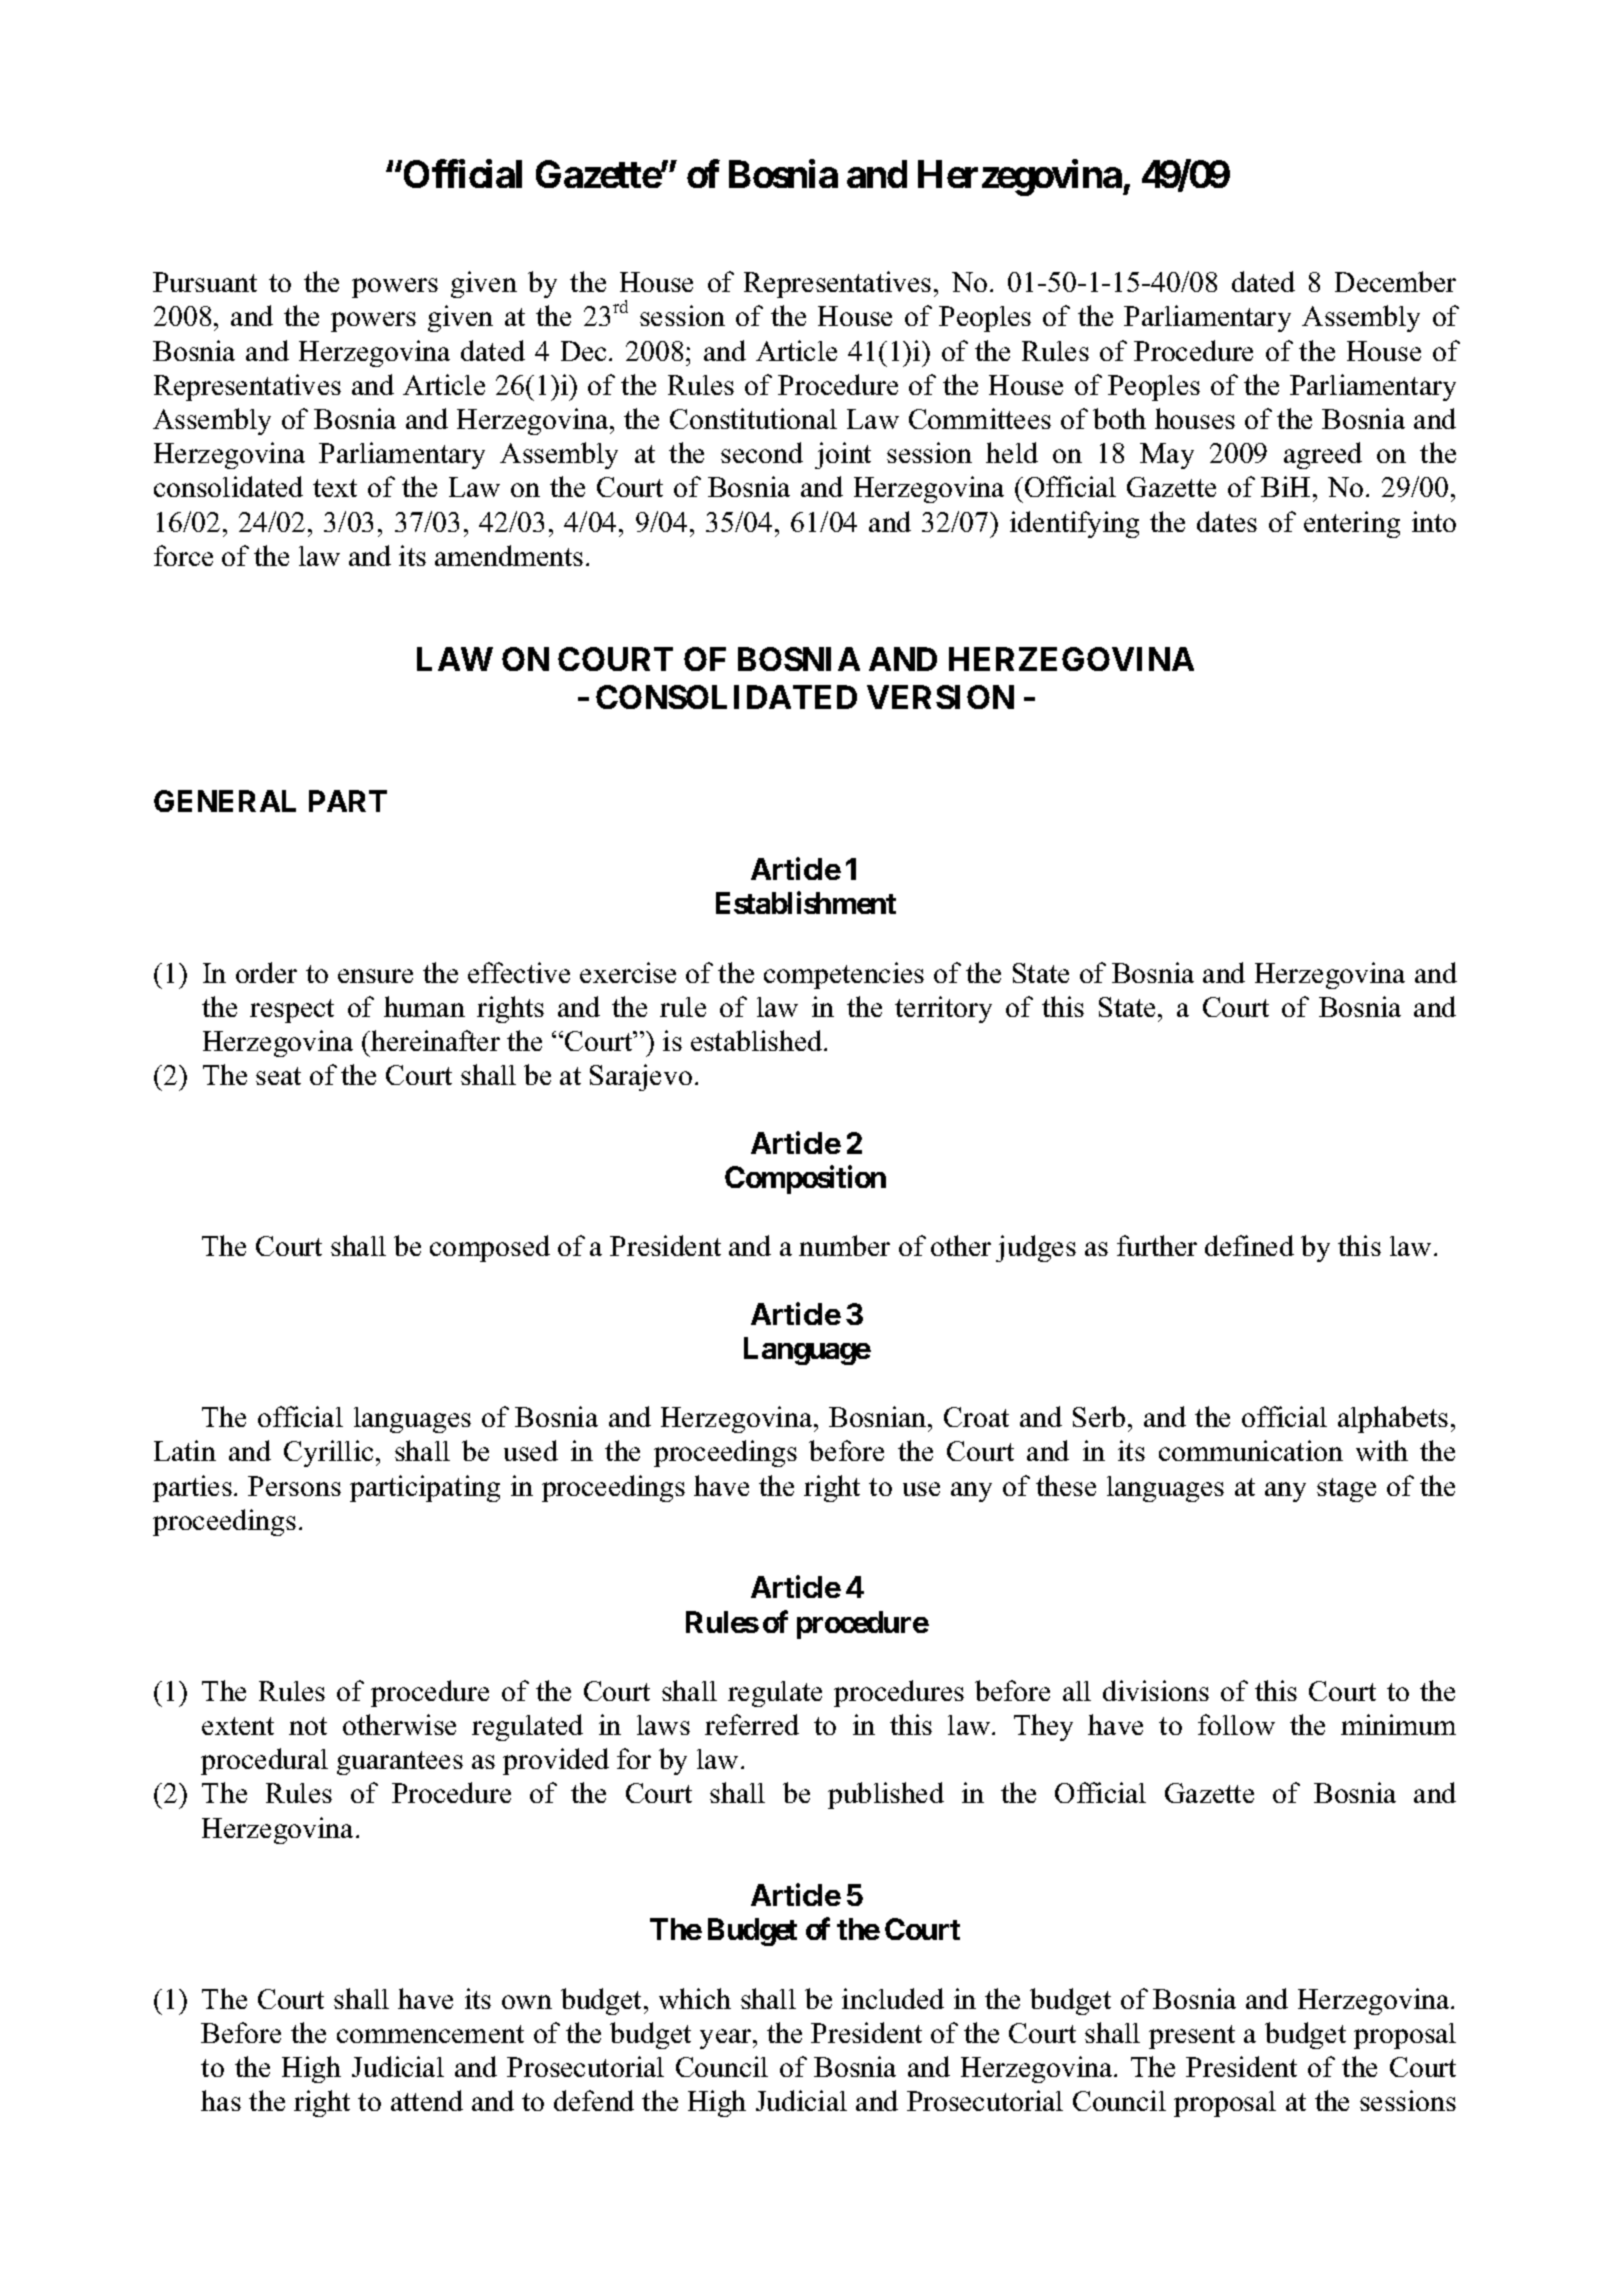 The width and height of the document is (1610, 2277). What do you see at coordinates (1236, 1724) in the document?
I see `follow` at bounding box center [1236, 1724].
